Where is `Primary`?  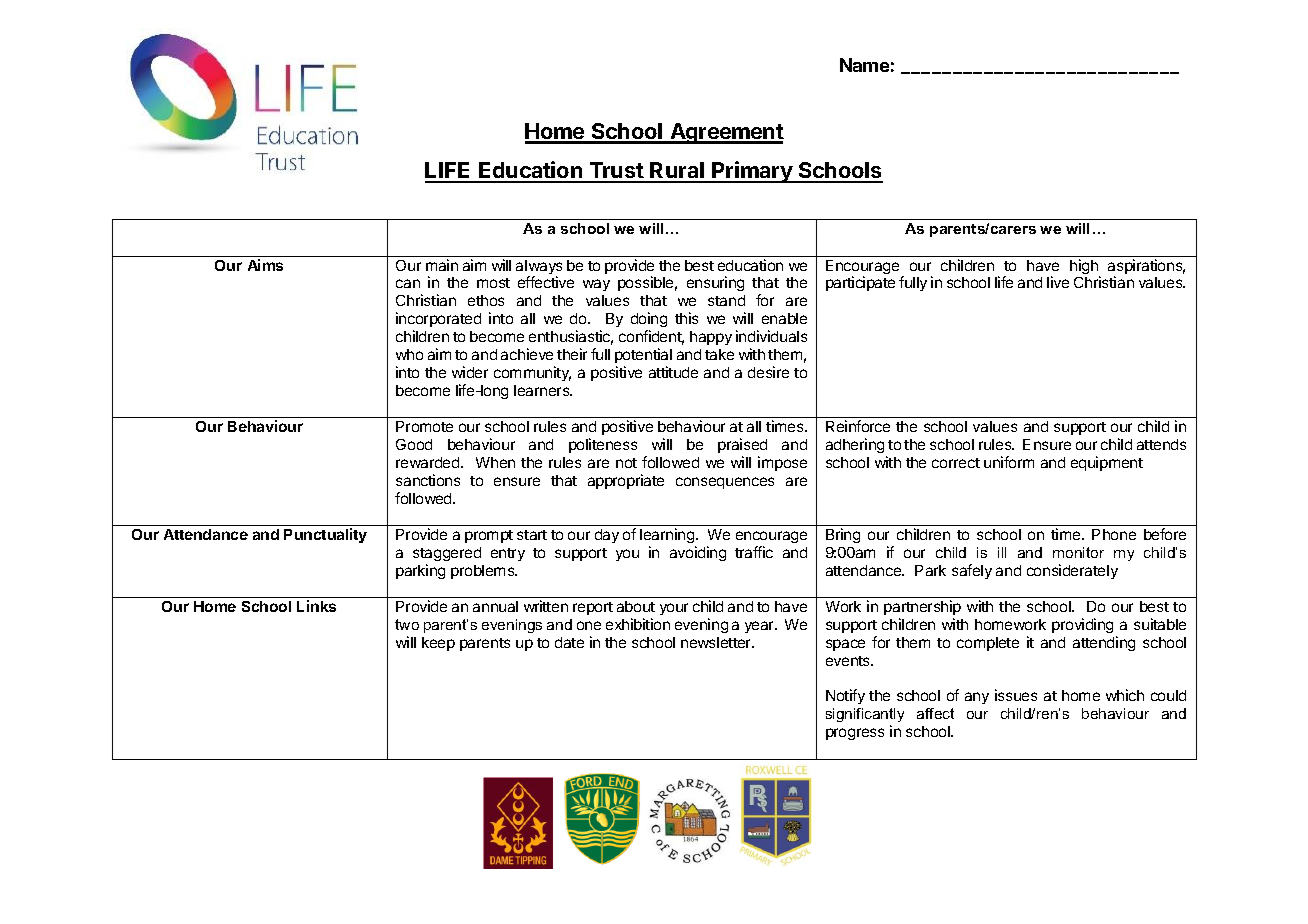
Primary is located at coordinates (753, 172).
